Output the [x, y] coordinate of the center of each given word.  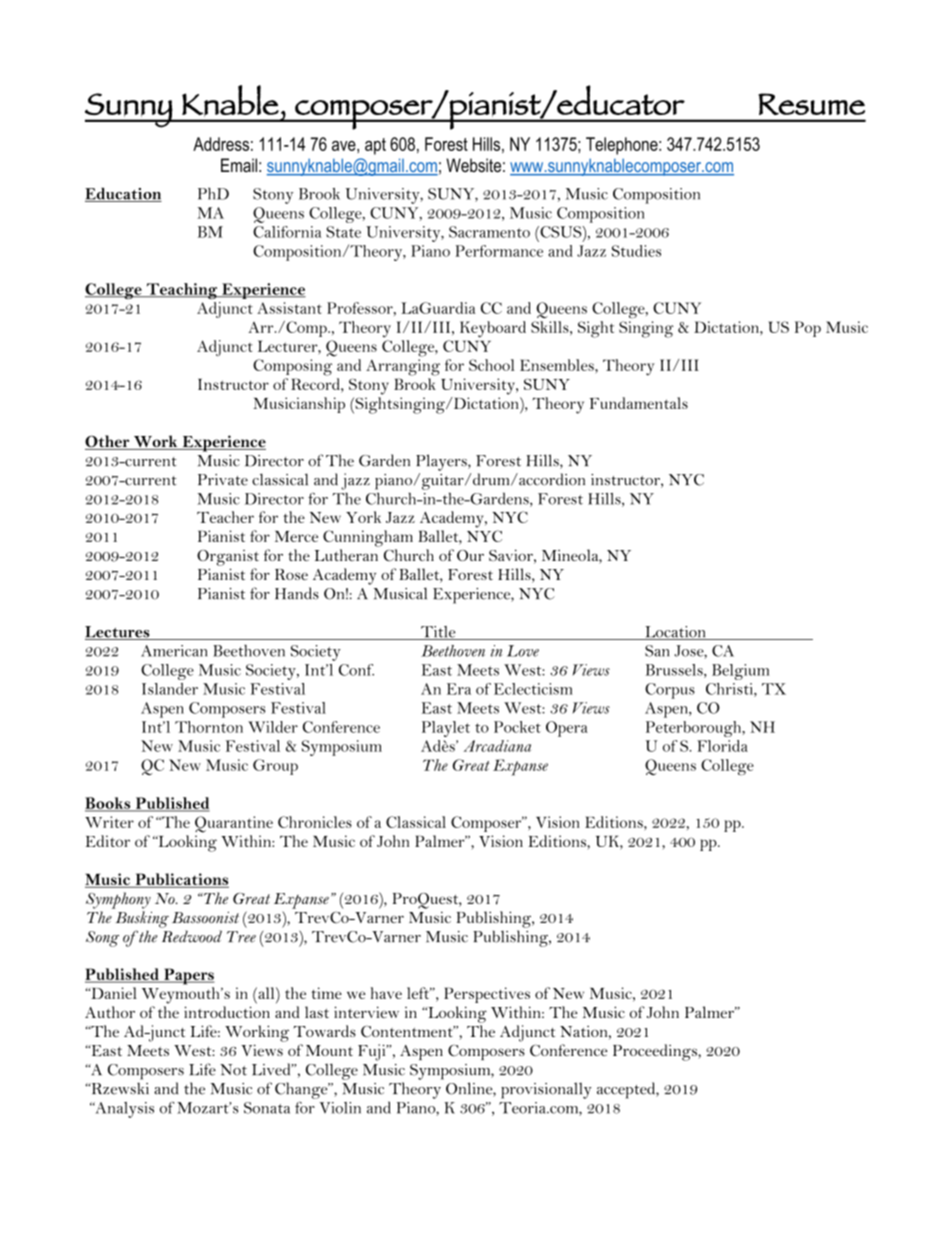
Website [473, 165]
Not [233, 1070]
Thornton [209, 727]
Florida [722, 746]
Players [442, 462]
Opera [567, 729]
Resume [811, 104]
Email [239, 165]
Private [223, 480]
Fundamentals [639, 403]
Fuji [373, 1052]
